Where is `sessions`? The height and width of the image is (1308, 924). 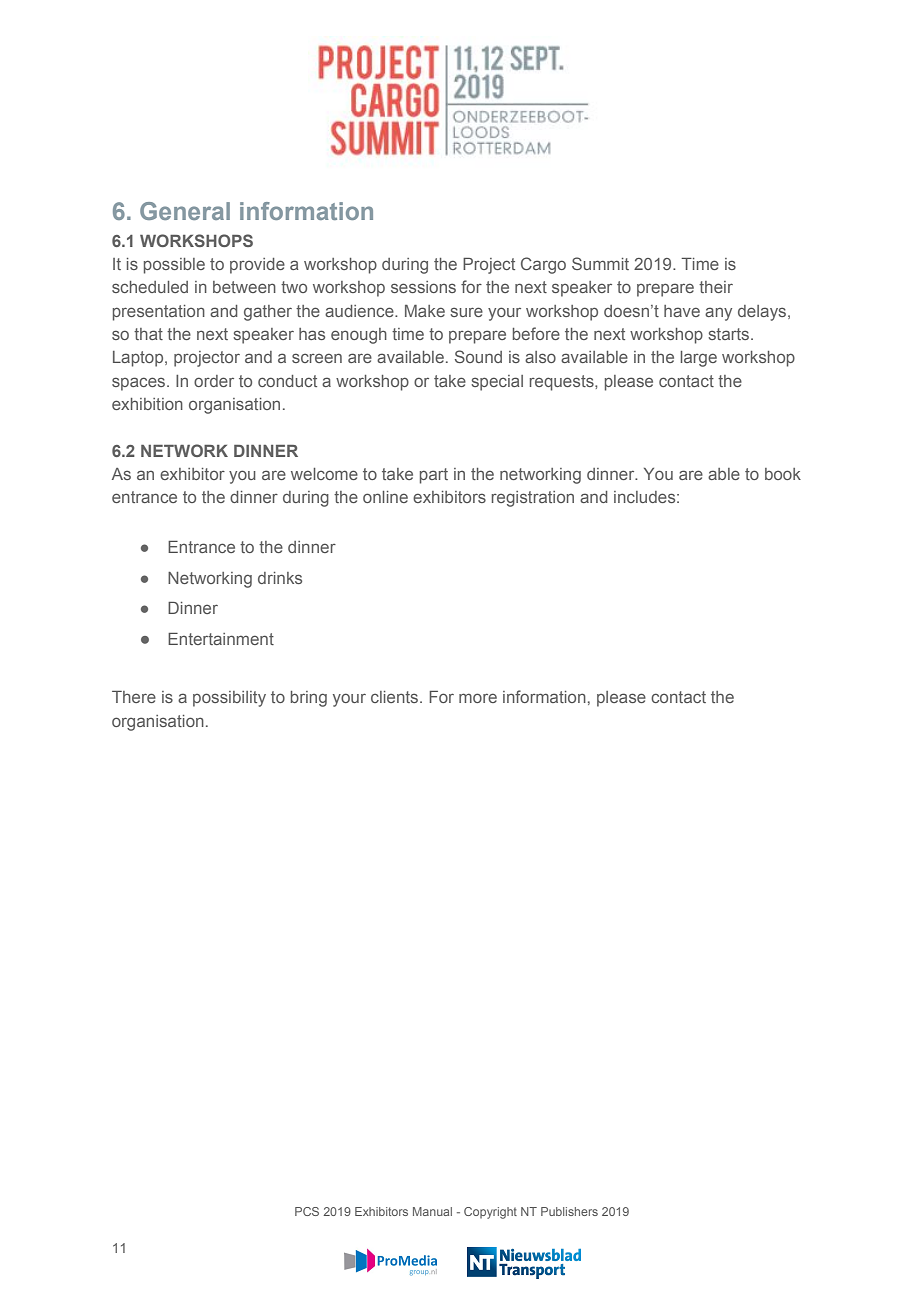
sessions is located at coordinates (423, 287).
